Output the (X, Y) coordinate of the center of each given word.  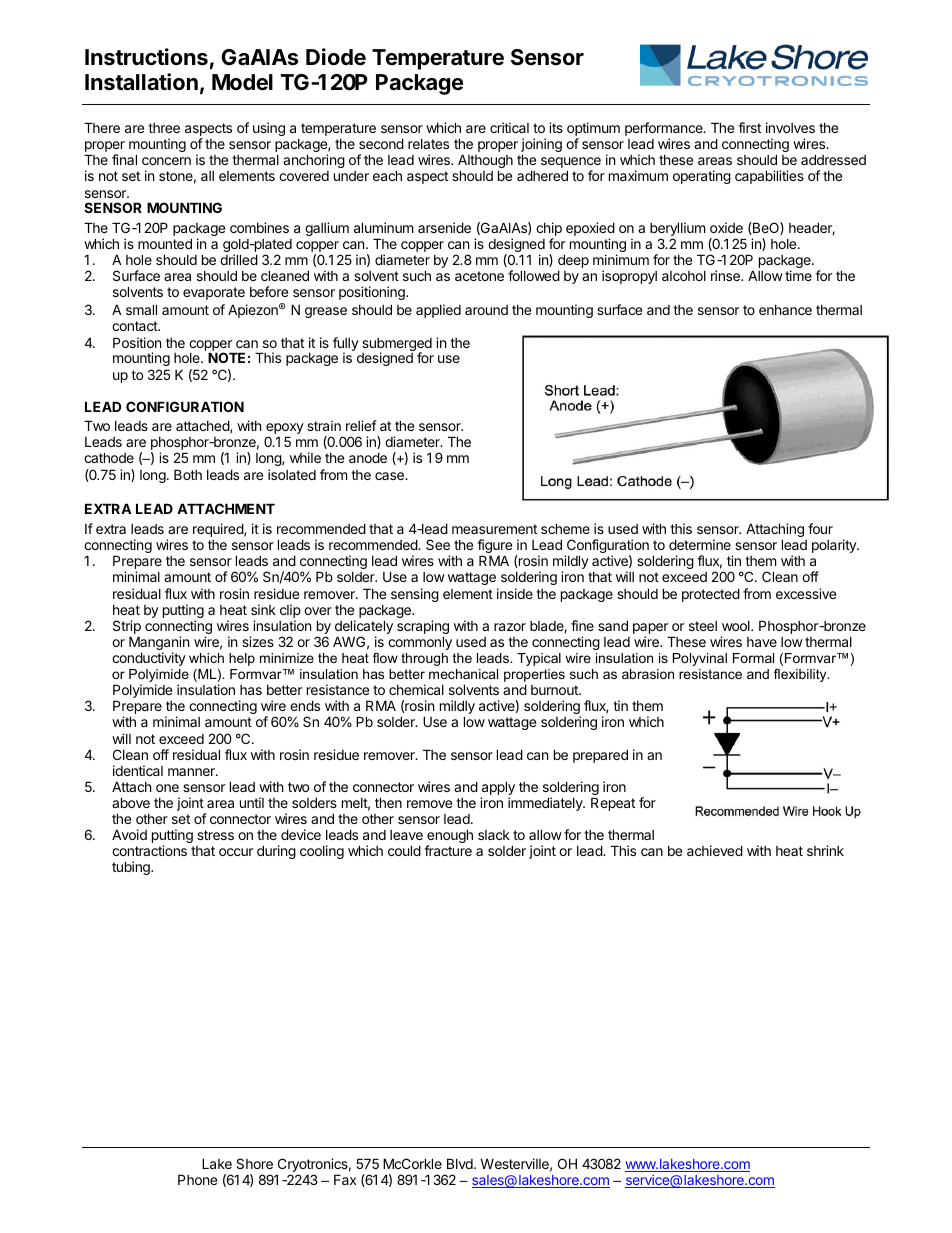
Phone (197, 1179)
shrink (825, 850)
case (390, 476)
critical (509, 127)
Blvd (461, 1163)
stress (215, 835)
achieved (715, 850)
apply (498, 789)
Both (188, 474)
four (820, 528)
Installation (141, 82)
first (749, 127)
